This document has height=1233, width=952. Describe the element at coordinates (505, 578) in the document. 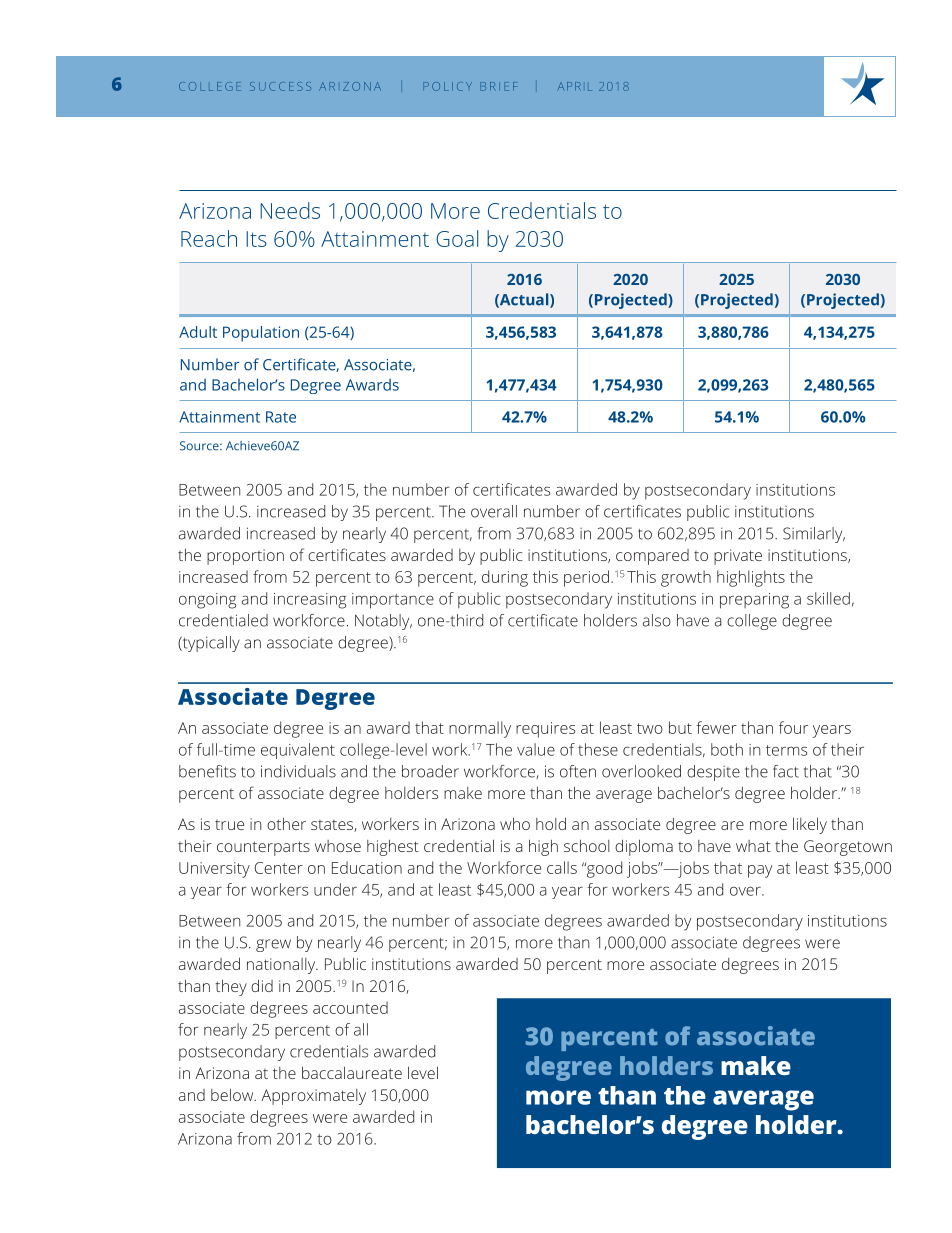

I see `during` at that location.
